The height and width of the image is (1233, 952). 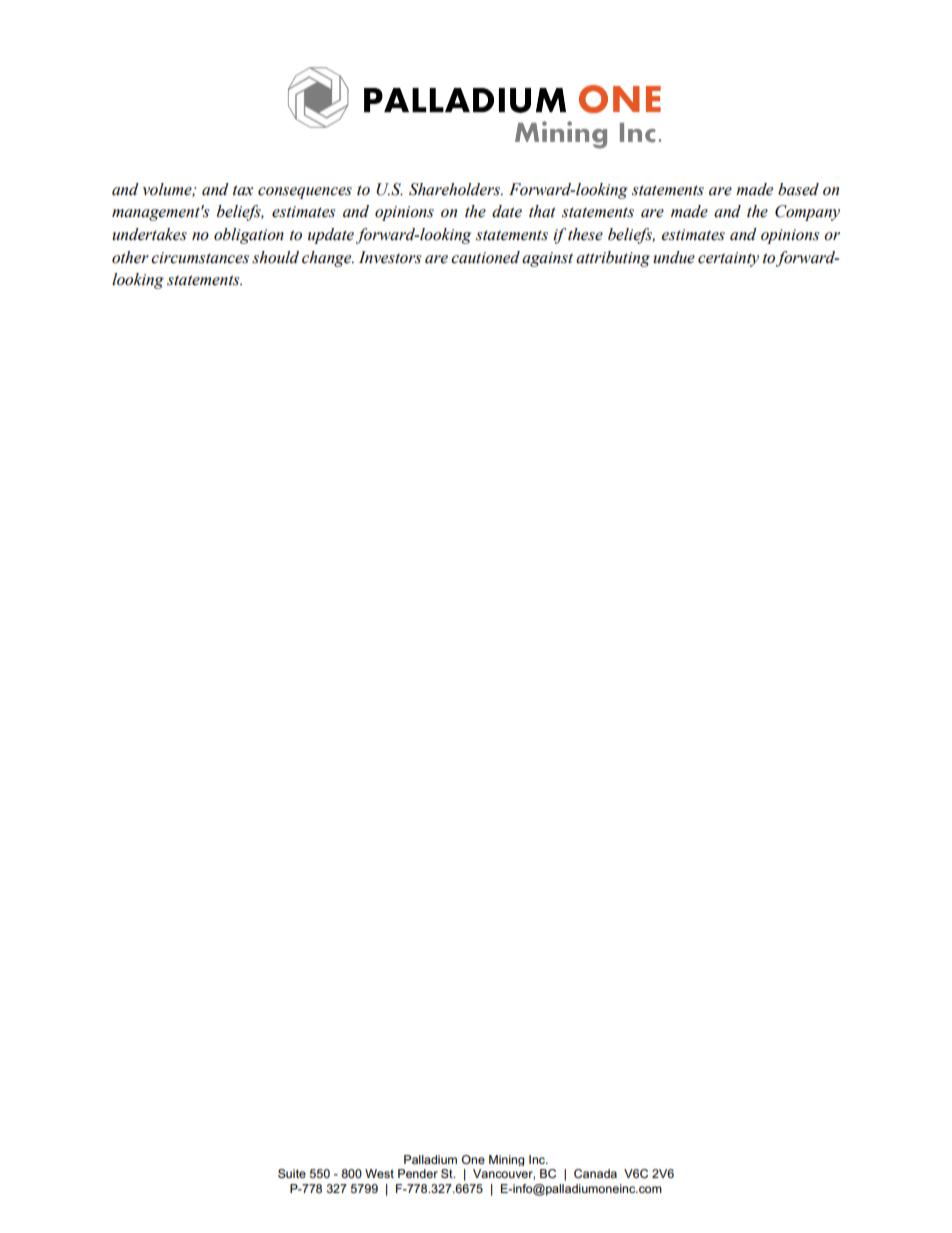 I want to click on undue, so click(x=674, y=257).
